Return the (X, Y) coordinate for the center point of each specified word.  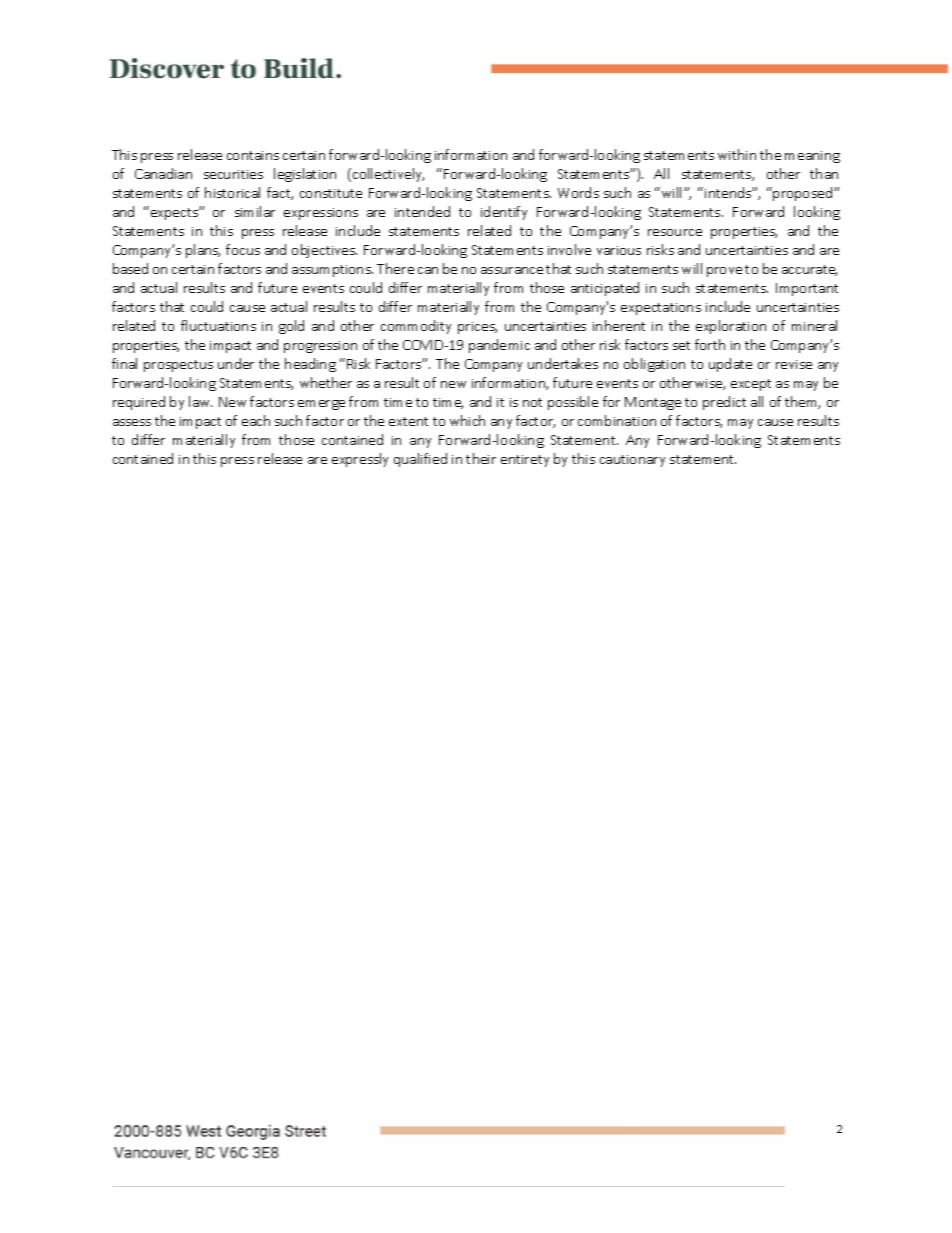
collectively (388, 175)
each (256, 420)
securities (233, 174)
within (737, 154)
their (481, 458)
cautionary (632, 461)
